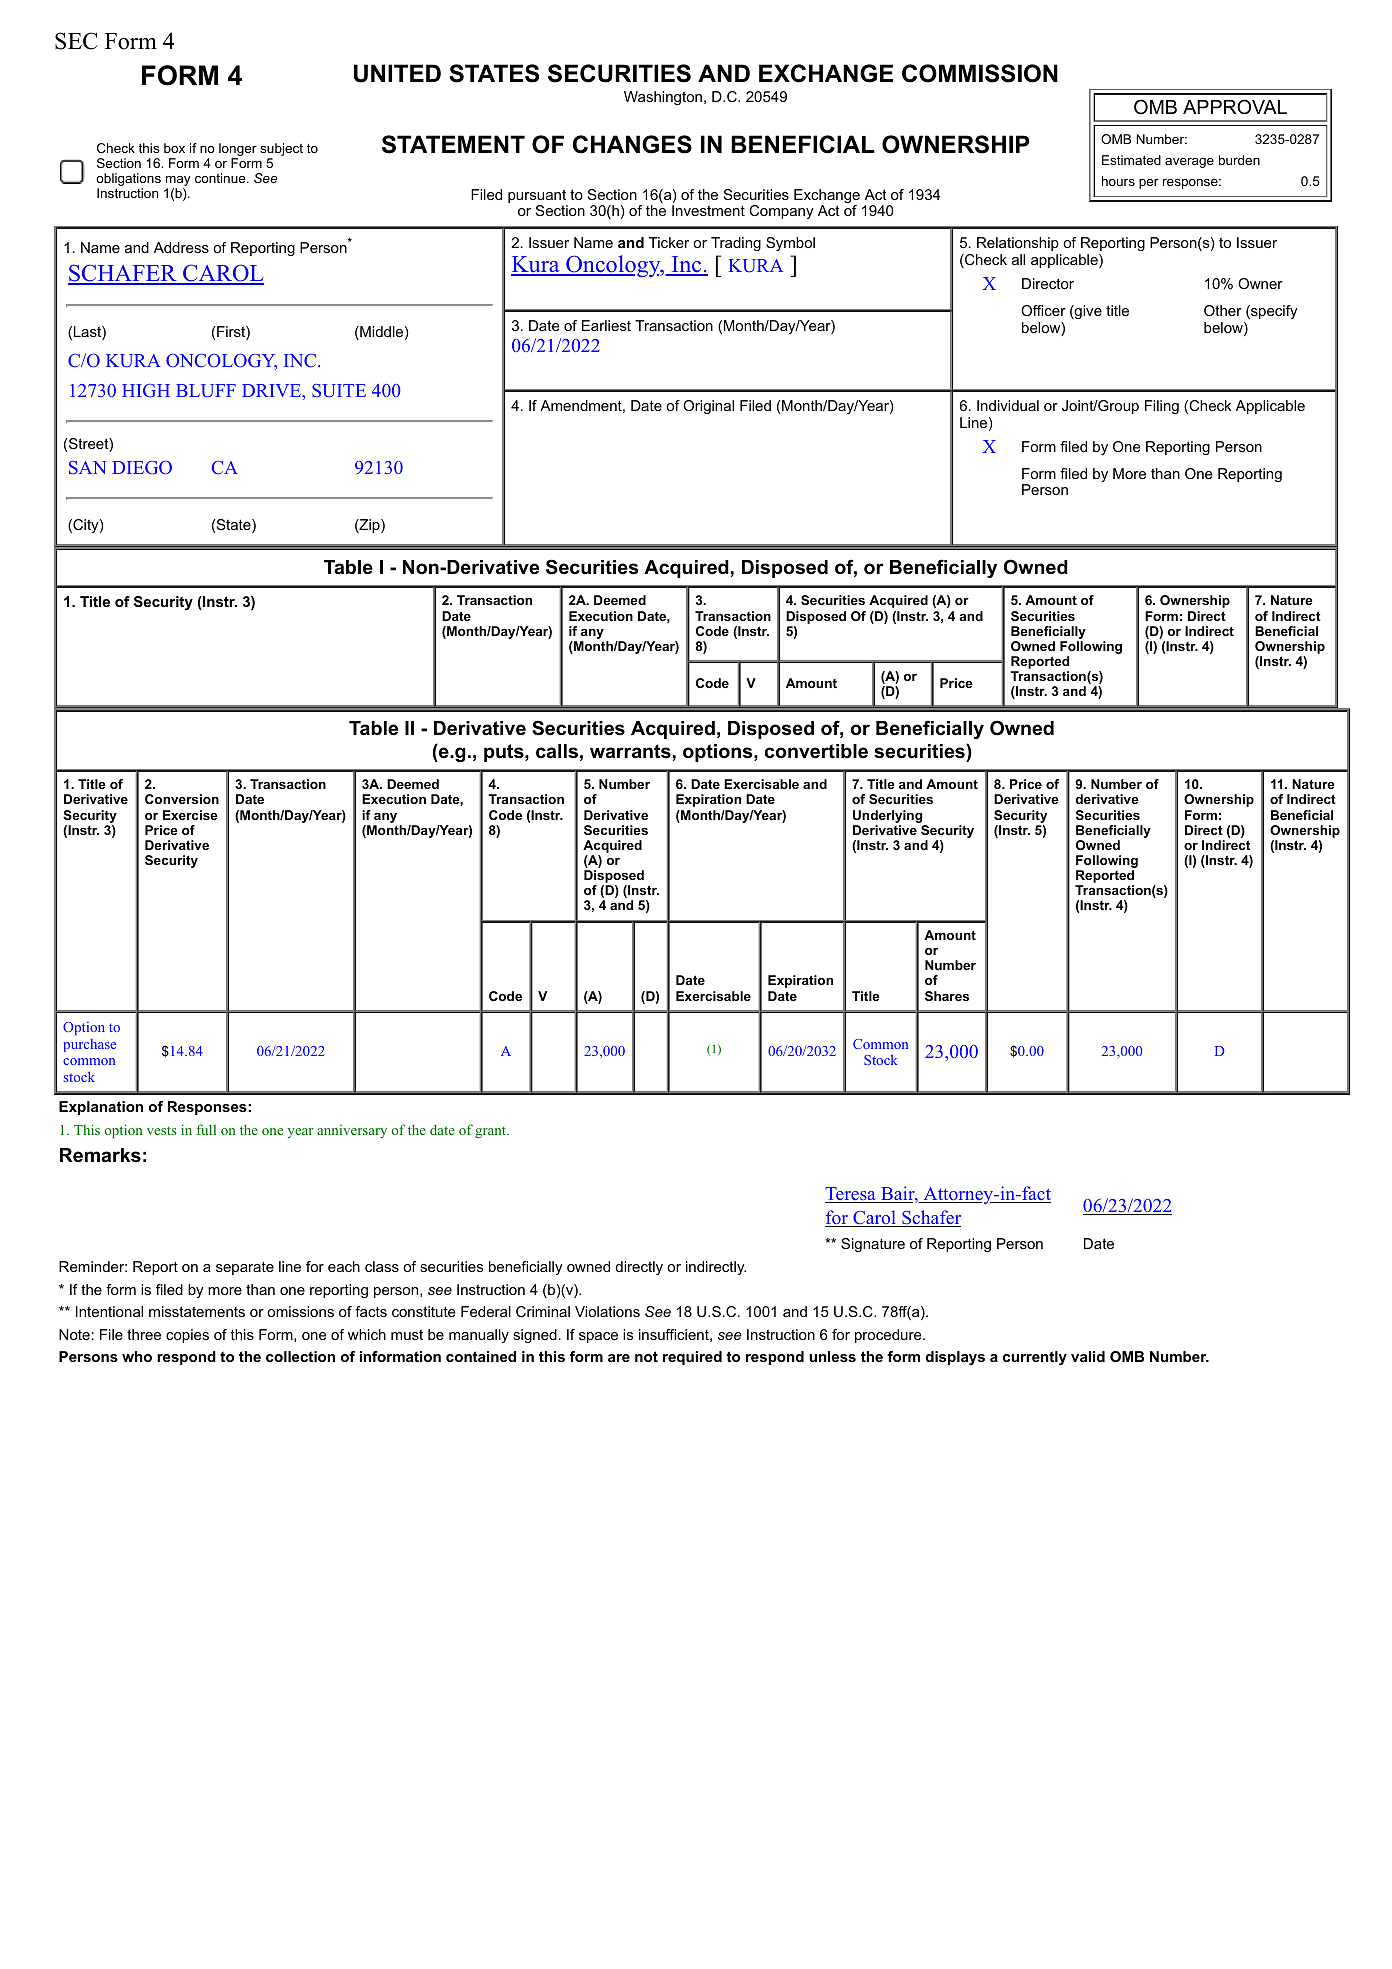 This screenshot has height=1969, width=1392. Describe the element at coordinates (557, 751) in the screenshot. I see `calls` at that location.
